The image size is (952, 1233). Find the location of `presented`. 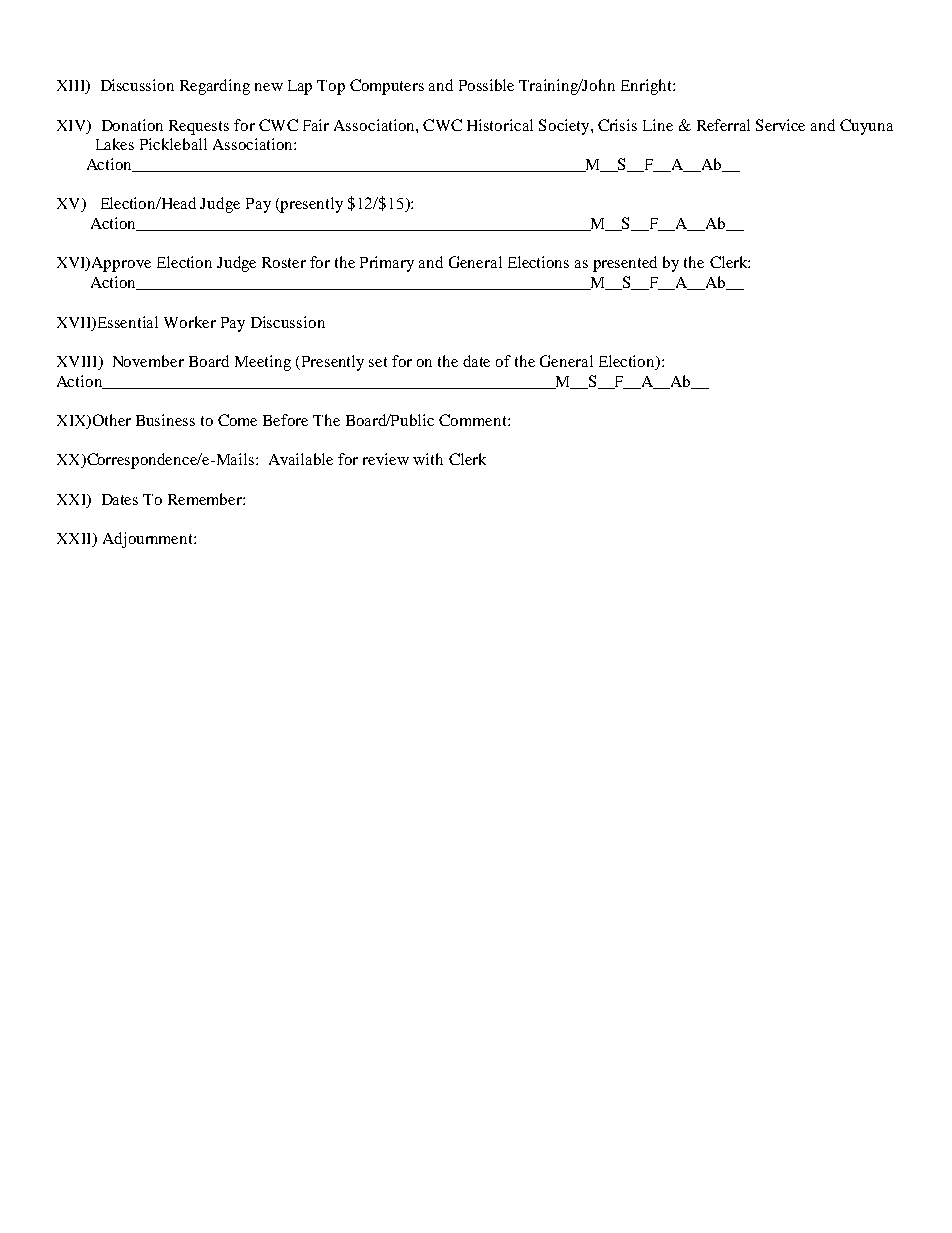

presented is located at coordinates (625, 264).
